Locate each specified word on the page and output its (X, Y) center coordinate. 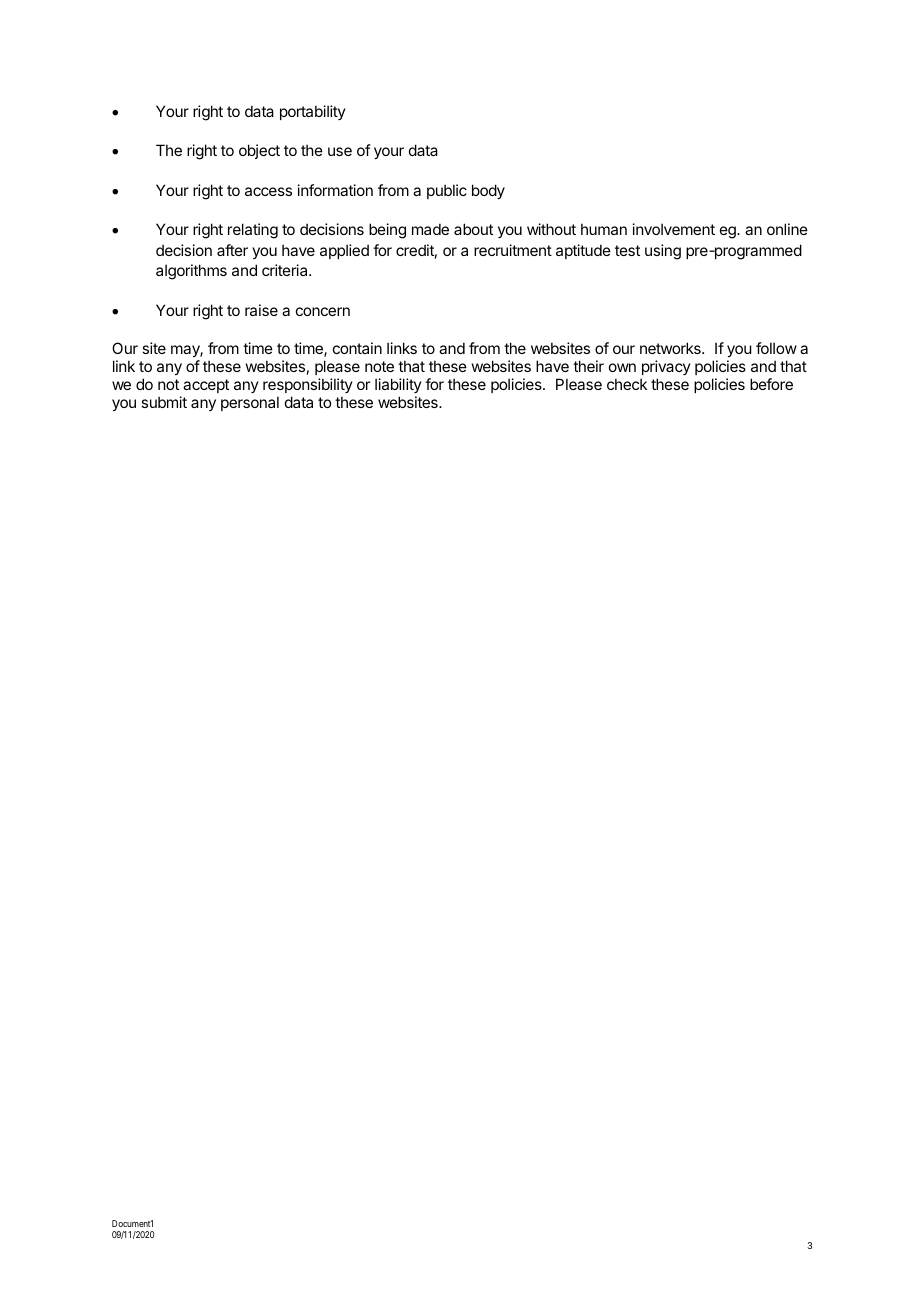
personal (250, 403)
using (663, 252)
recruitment (513, 250)
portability (313, 112)
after (232, 250)
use (340, 151)
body (488, 191)
